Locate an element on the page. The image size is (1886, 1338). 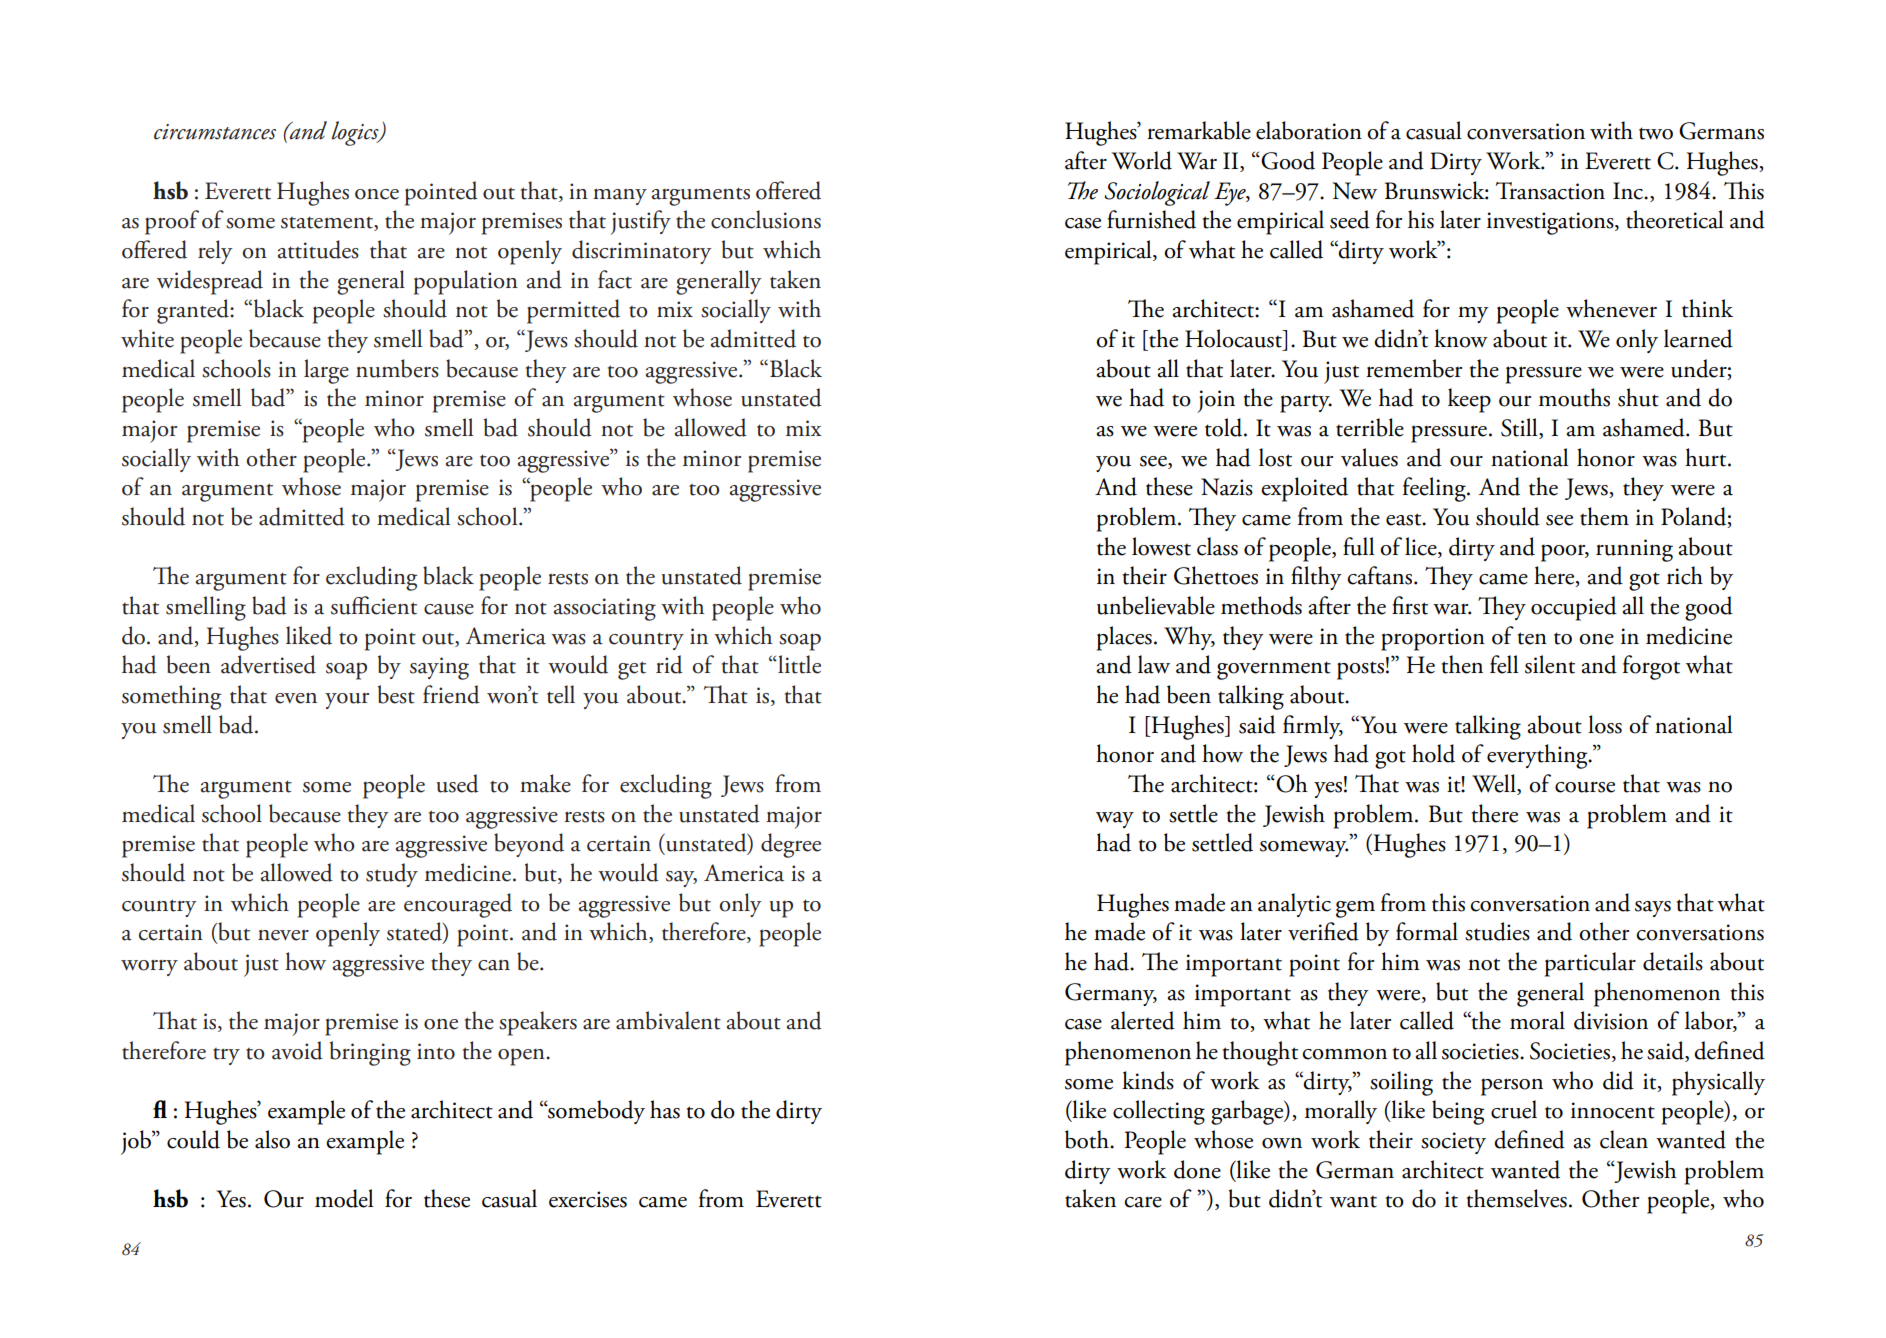
Transaction is located at coordinates (1550, 191).
